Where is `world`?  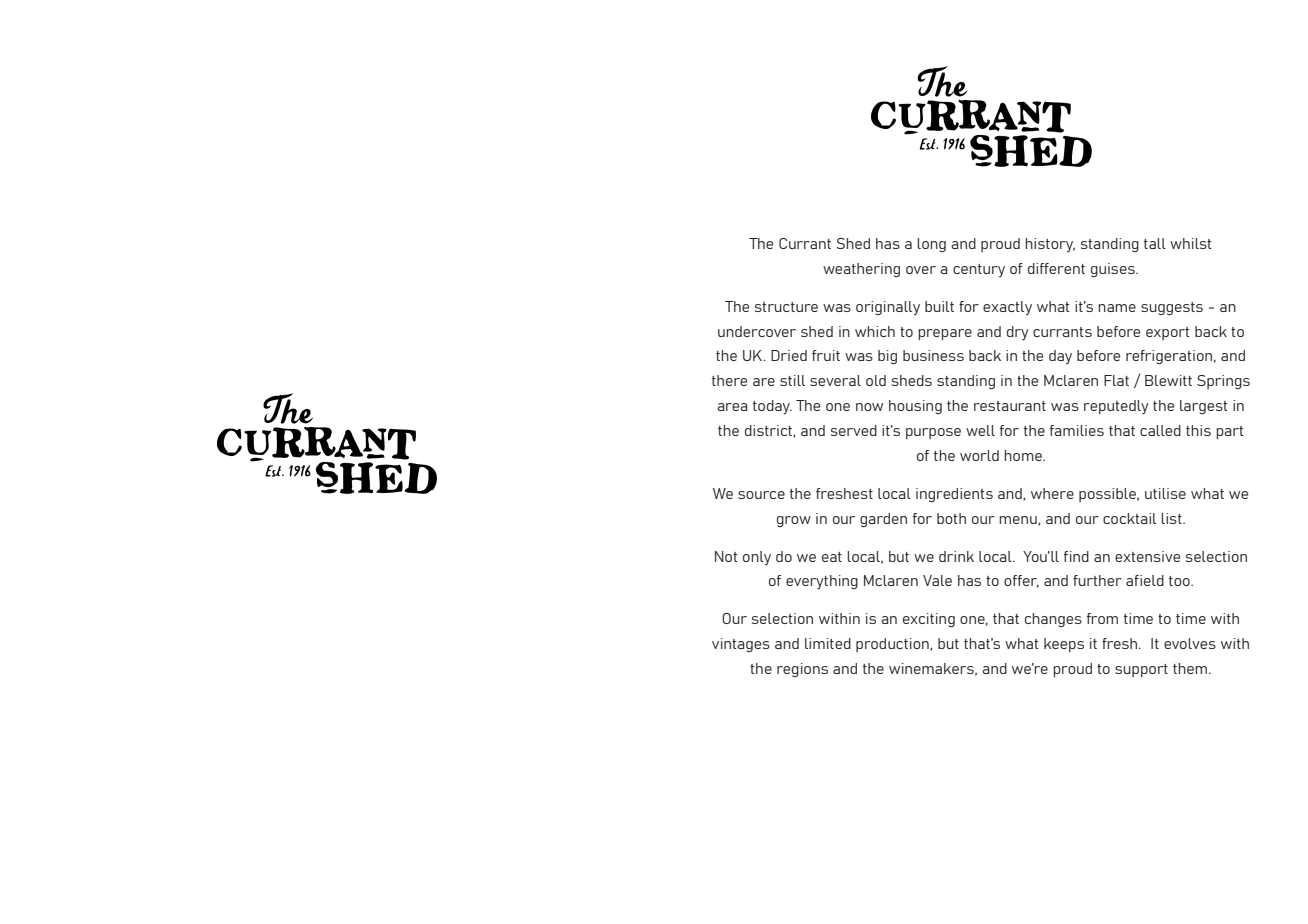
world is located at coordinates (979, 455).
